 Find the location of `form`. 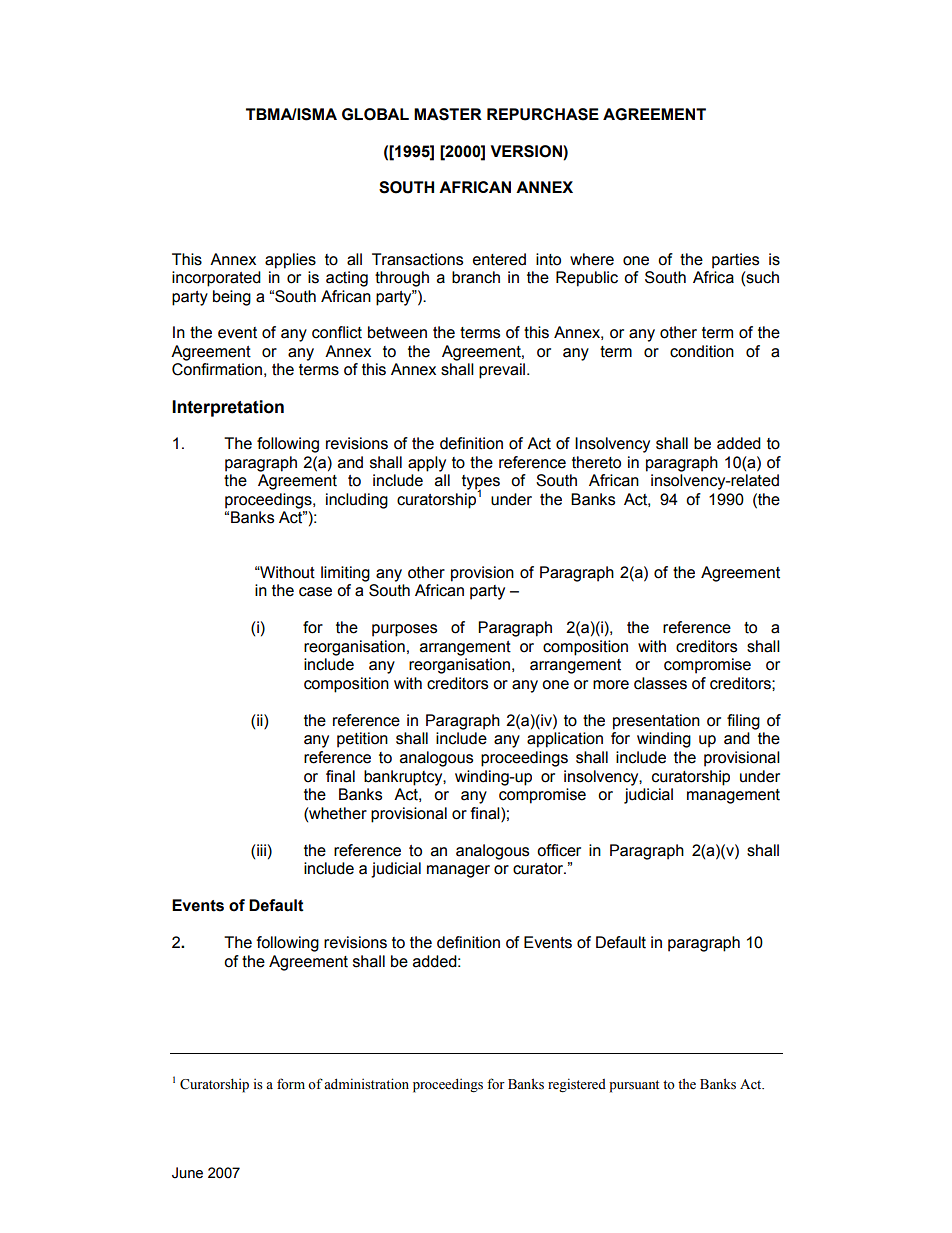

form is located at coordinates (291, 1084).
